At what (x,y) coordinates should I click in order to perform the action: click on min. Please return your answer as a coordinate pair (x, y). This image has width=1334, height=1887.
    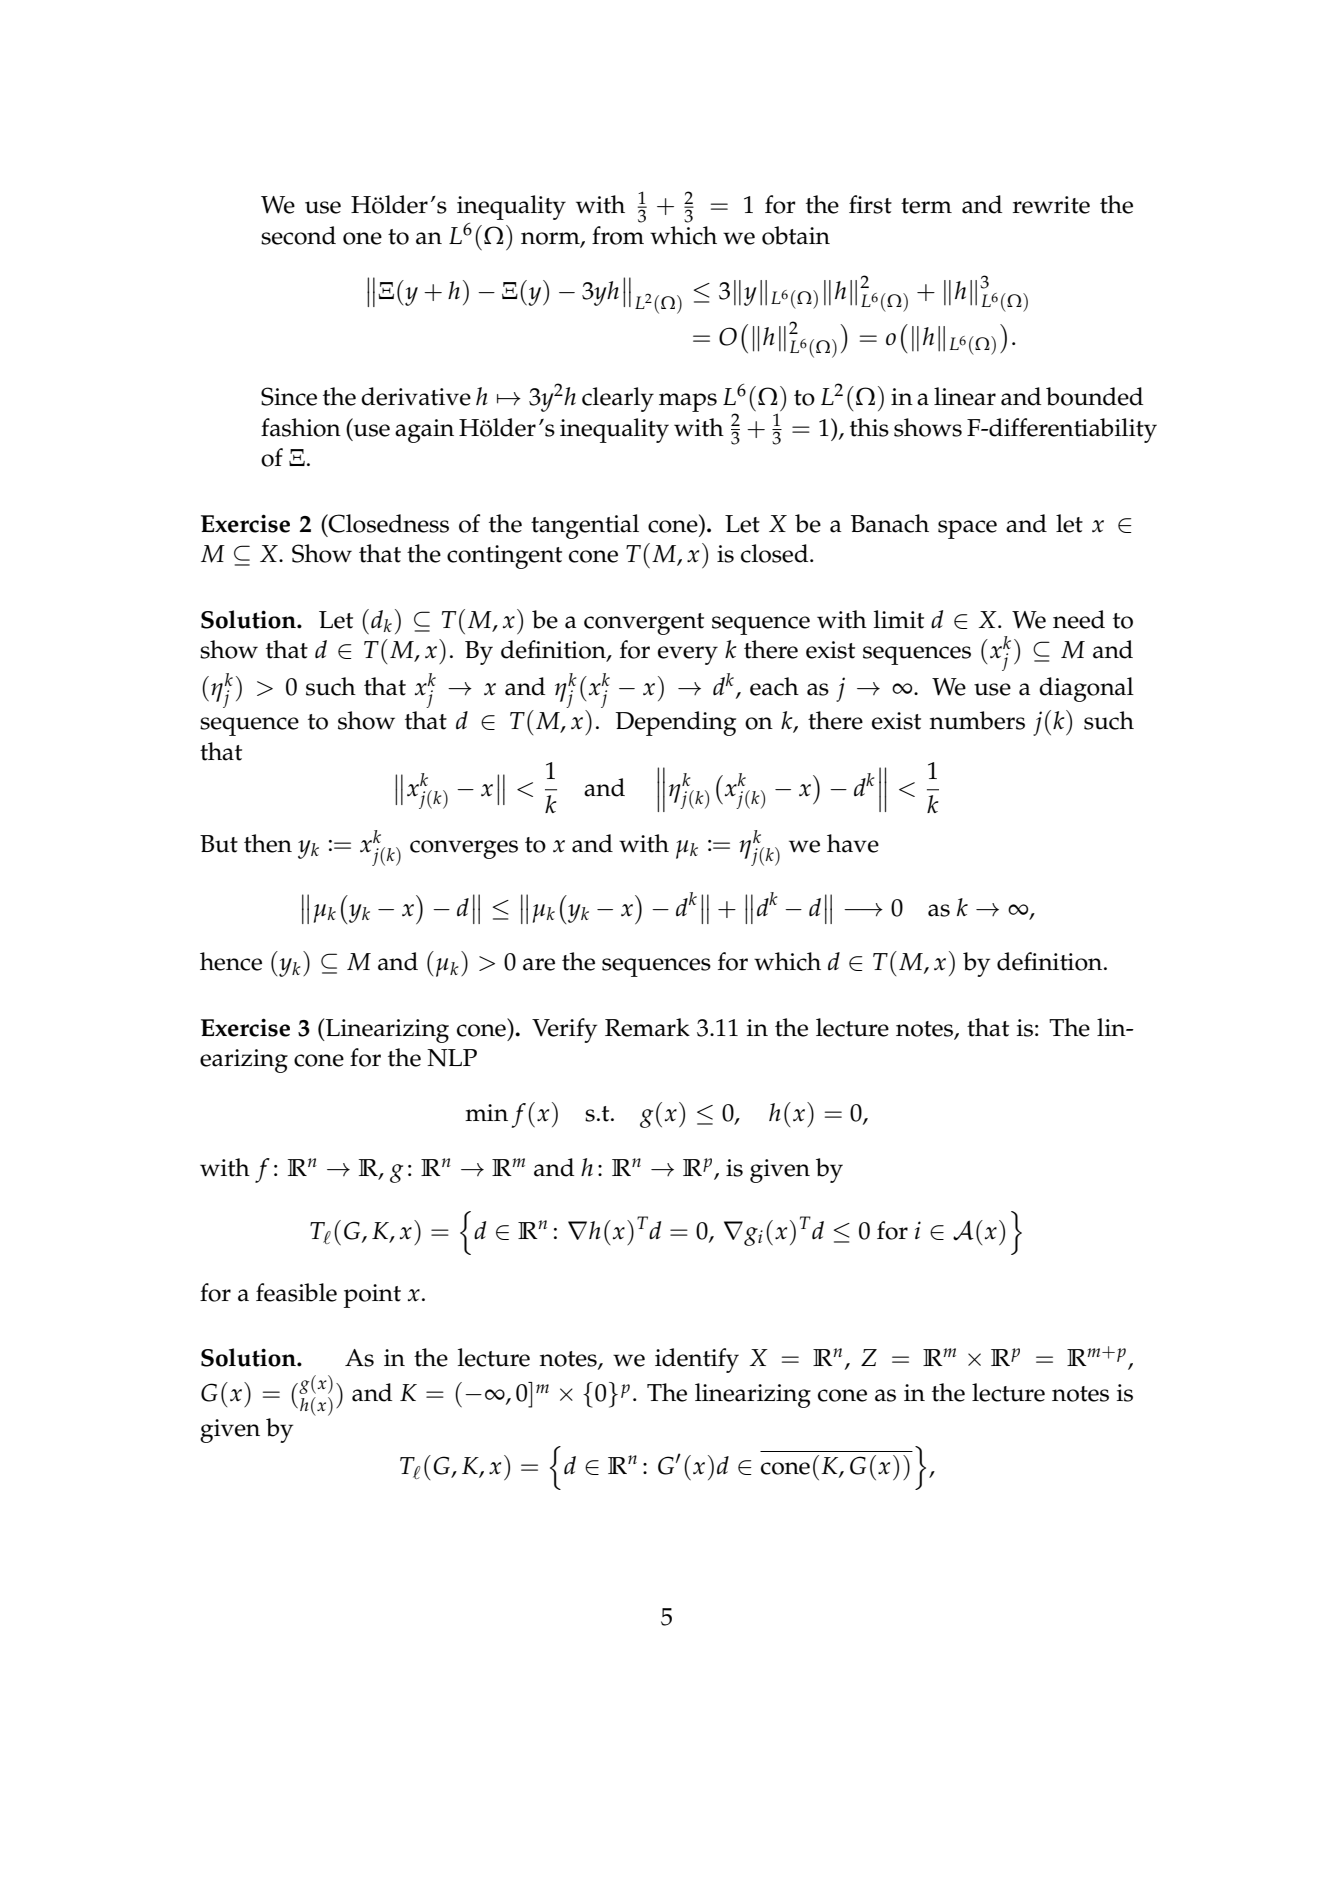
    Looking at the image, I should click on (486, 1112).
